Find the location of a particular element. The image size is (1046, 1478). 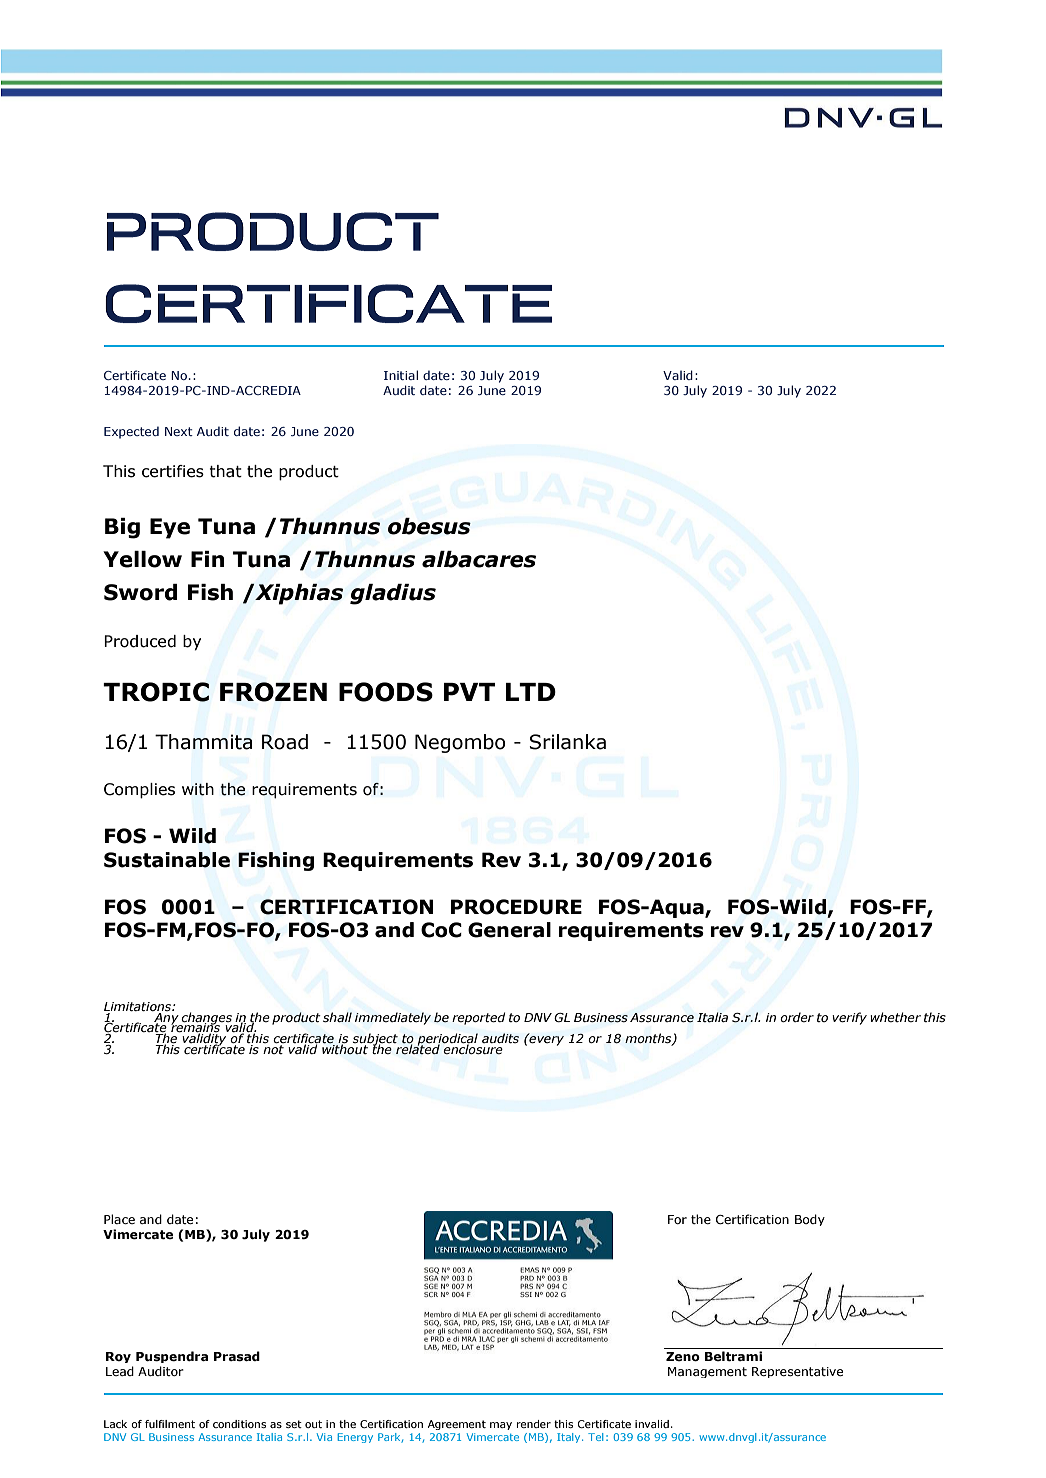

reported is located at coordinates (478, 1018).
